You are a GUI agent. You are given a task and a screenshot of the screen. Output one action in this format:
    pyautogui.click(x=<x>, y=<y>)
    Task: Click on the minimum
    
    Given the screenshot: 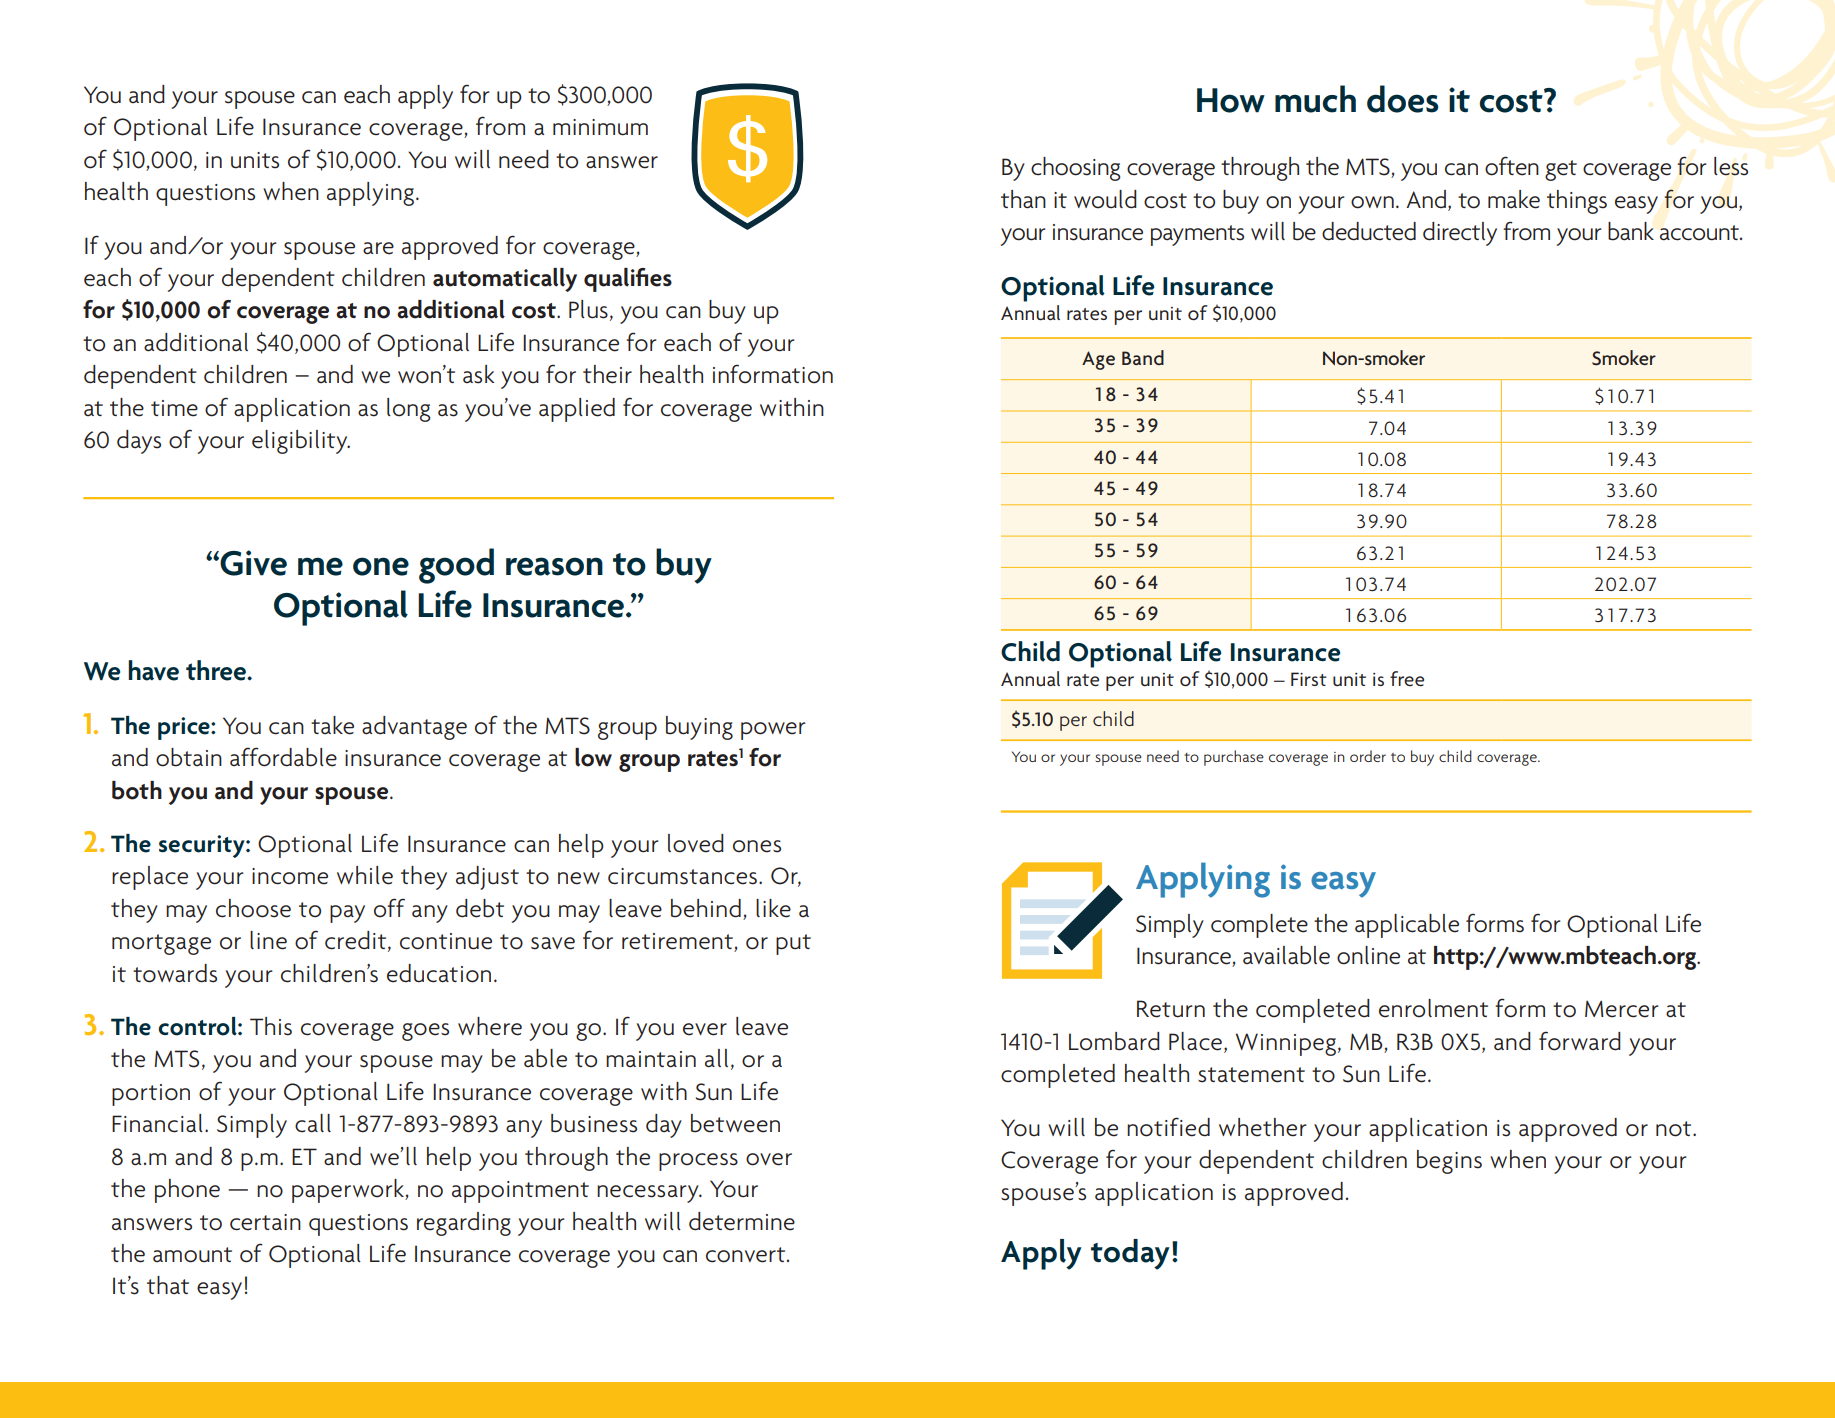 What is the action you would take?
    pyautogui.click(x=600, y=127)
